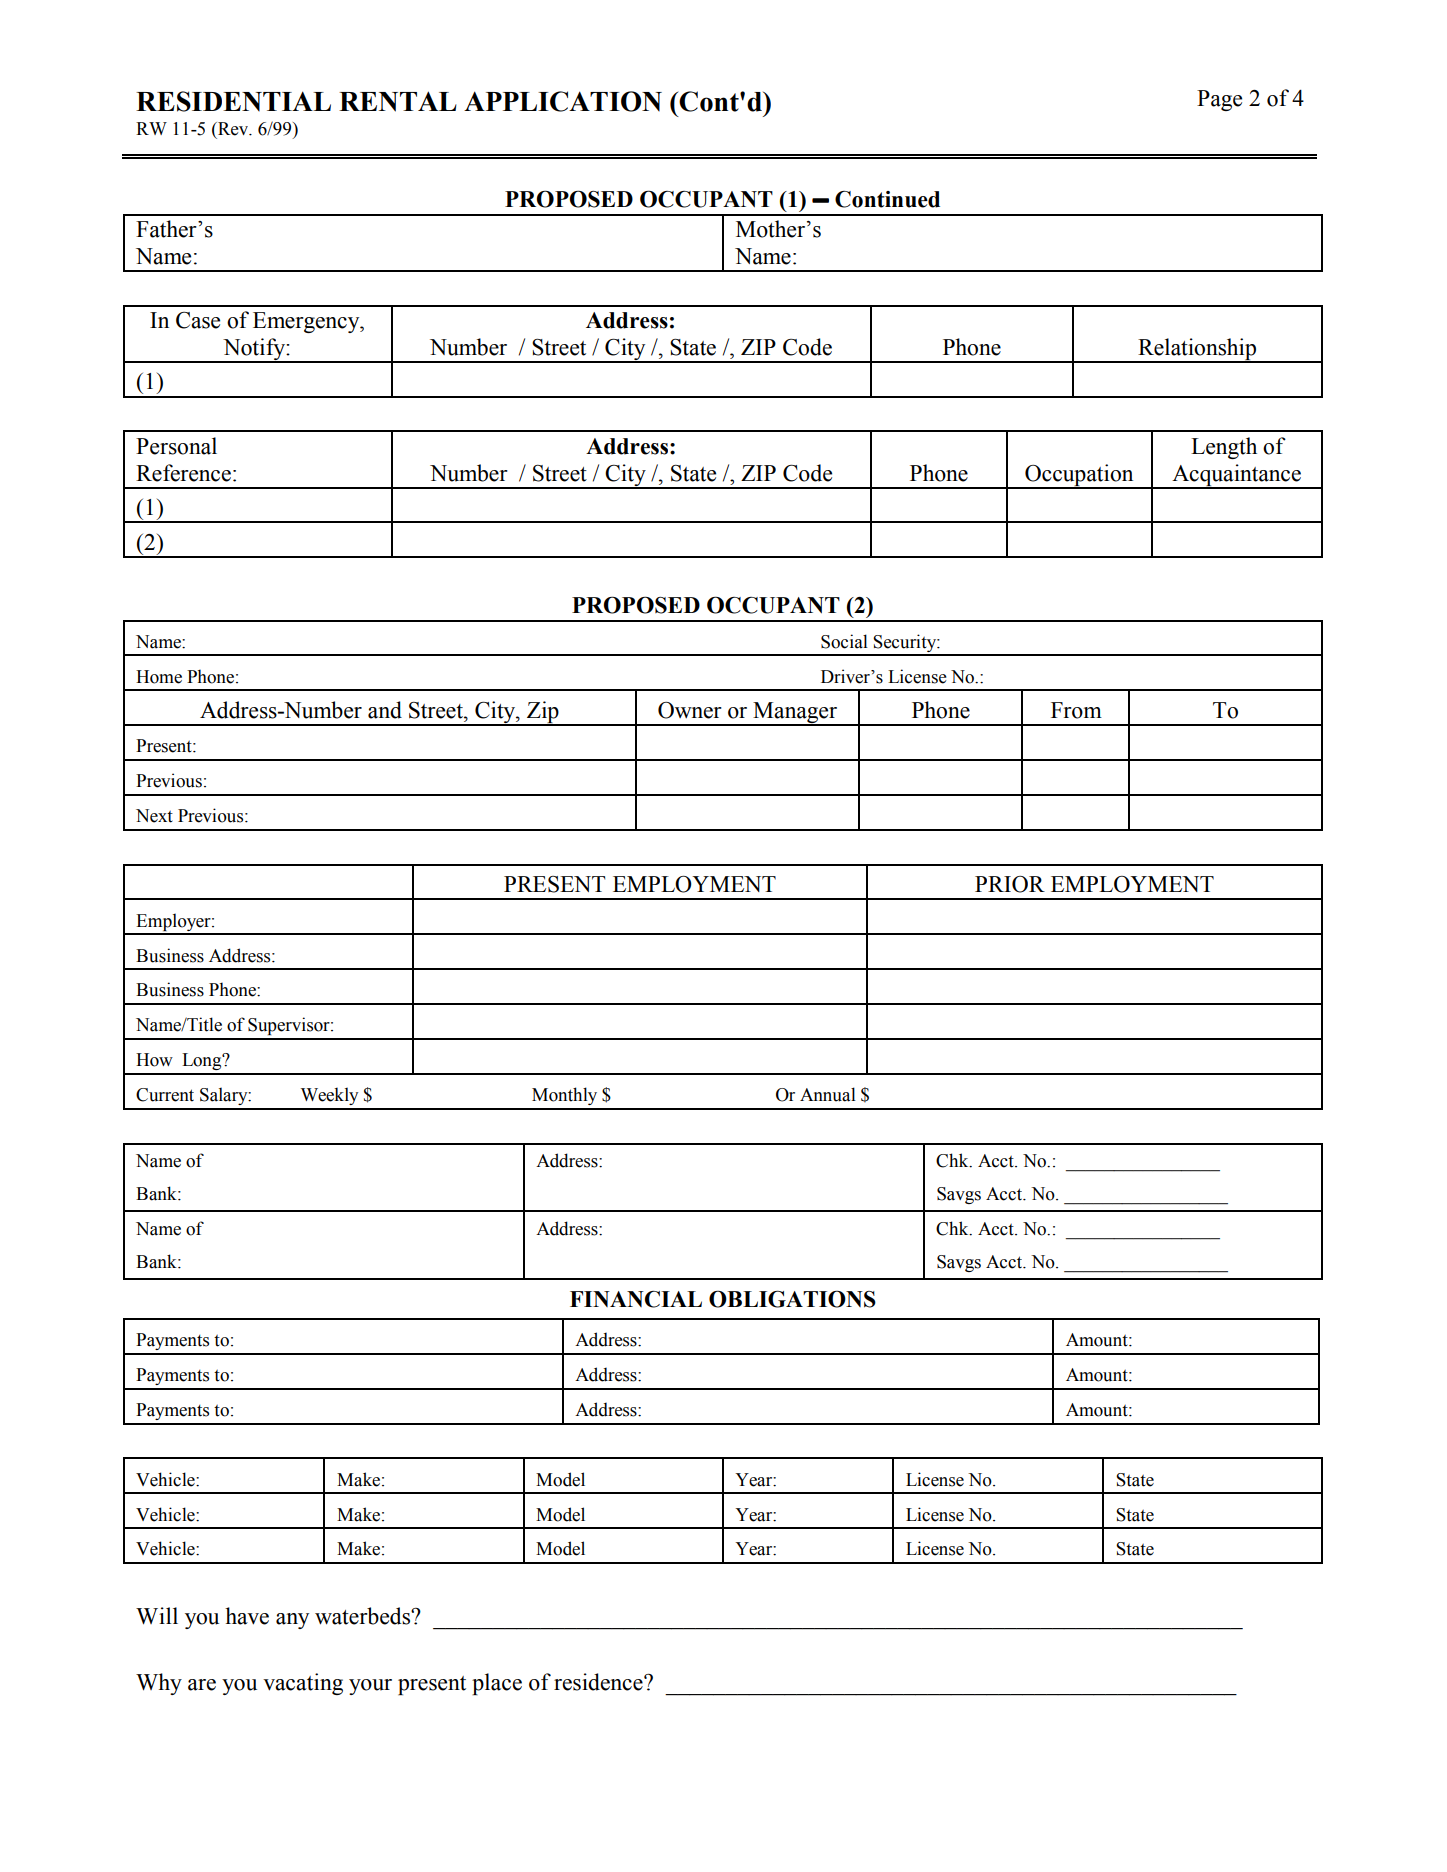 The image size is (1447, 1872). I want to click on Next, so click(154, 816).
